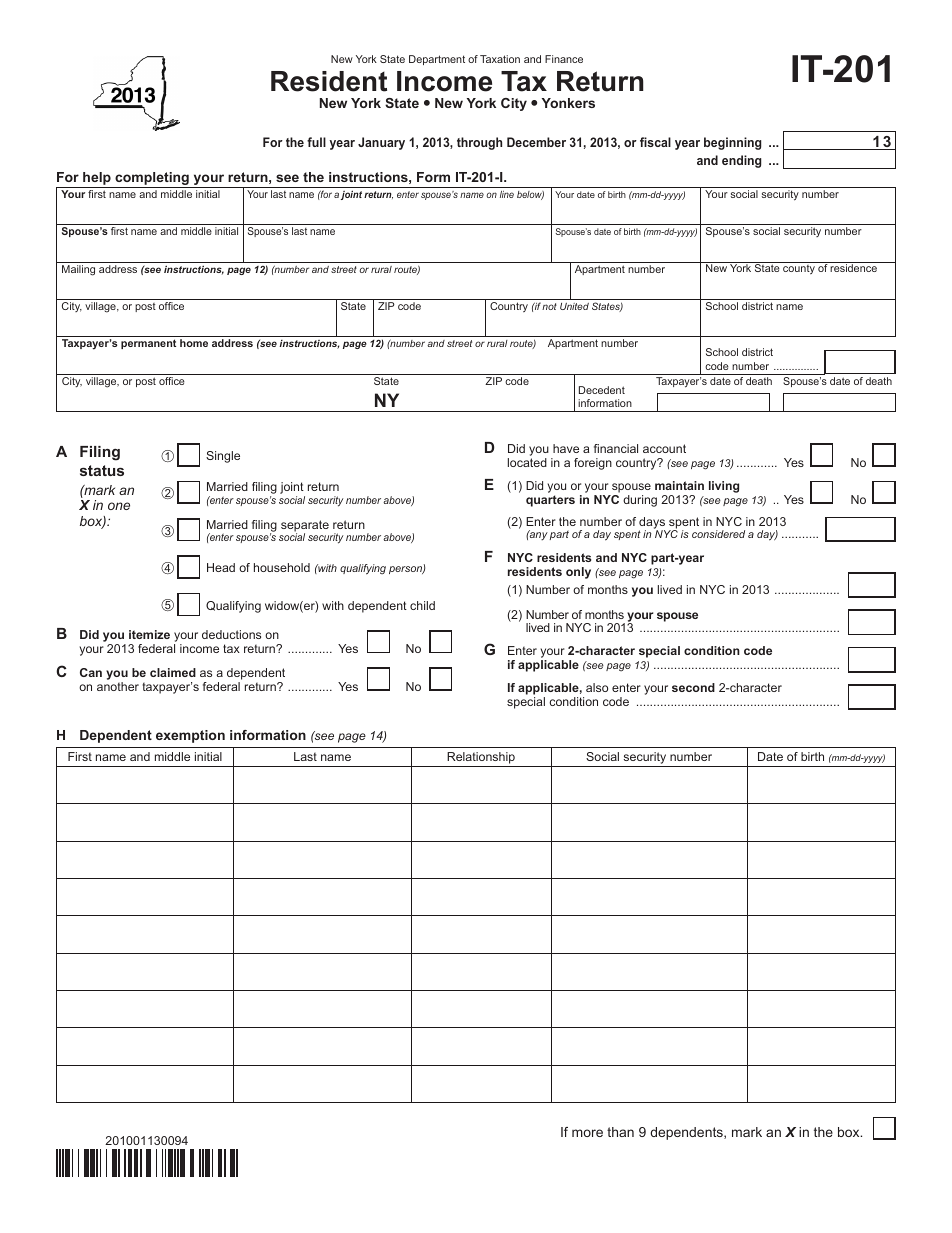 Image resolution: width=952 pixels, height=1233 pixels. I want to click on than, so click(620, 1132).
